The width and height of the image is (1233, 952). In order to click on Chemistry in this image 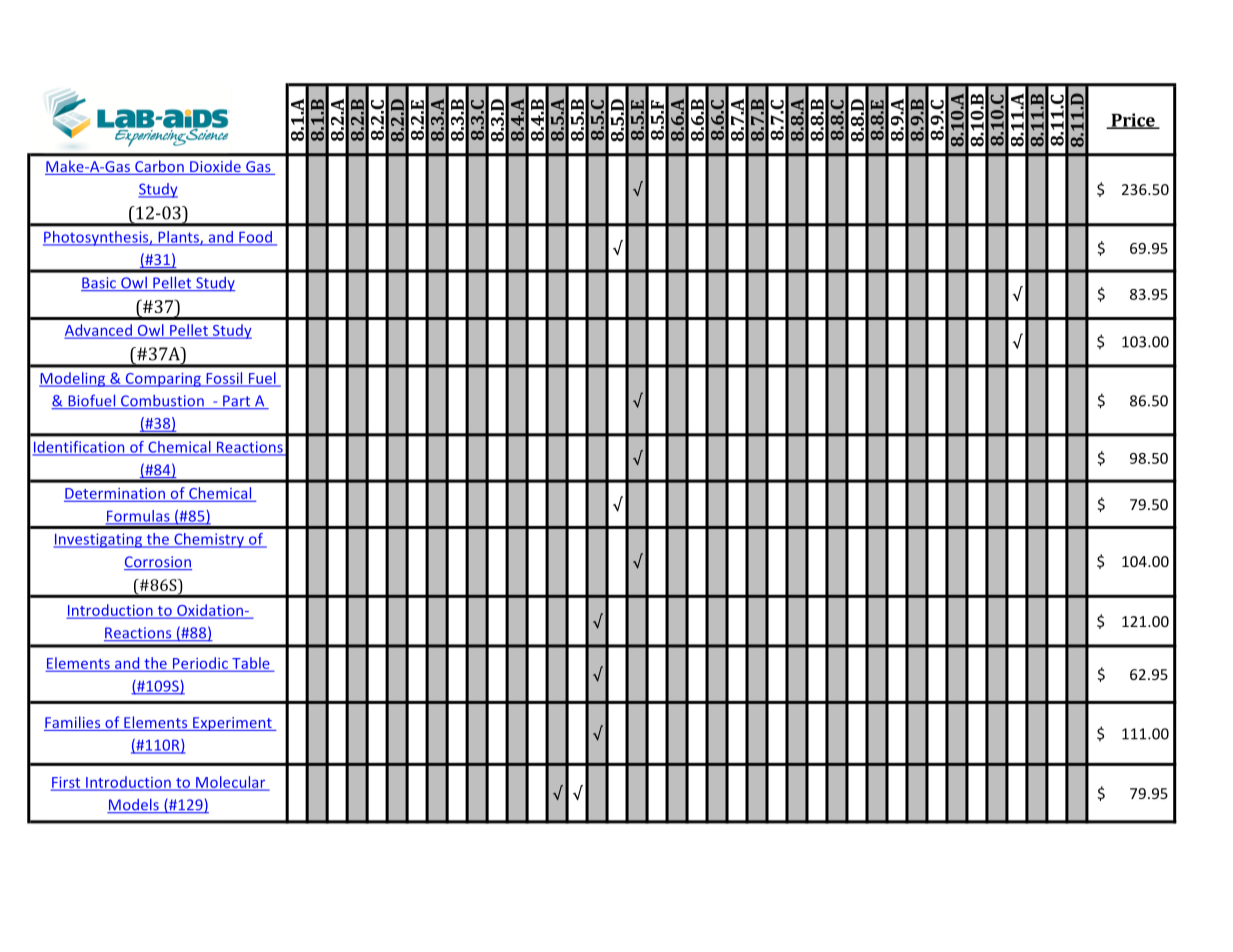, I will do `click(209, 540)`.
